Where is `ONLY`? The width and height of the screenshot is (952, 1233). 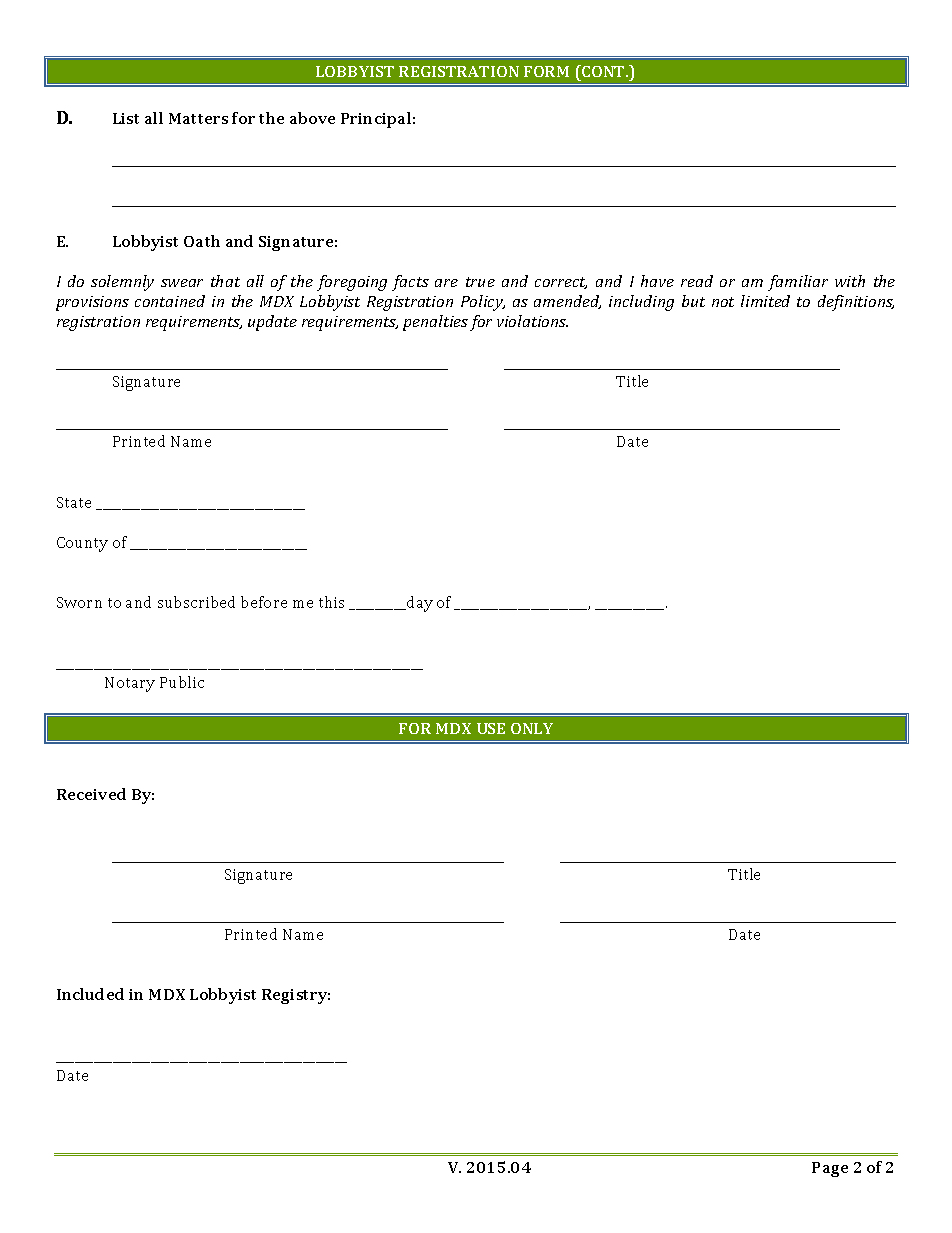 ONLY is located at coordinates (532, 728).
